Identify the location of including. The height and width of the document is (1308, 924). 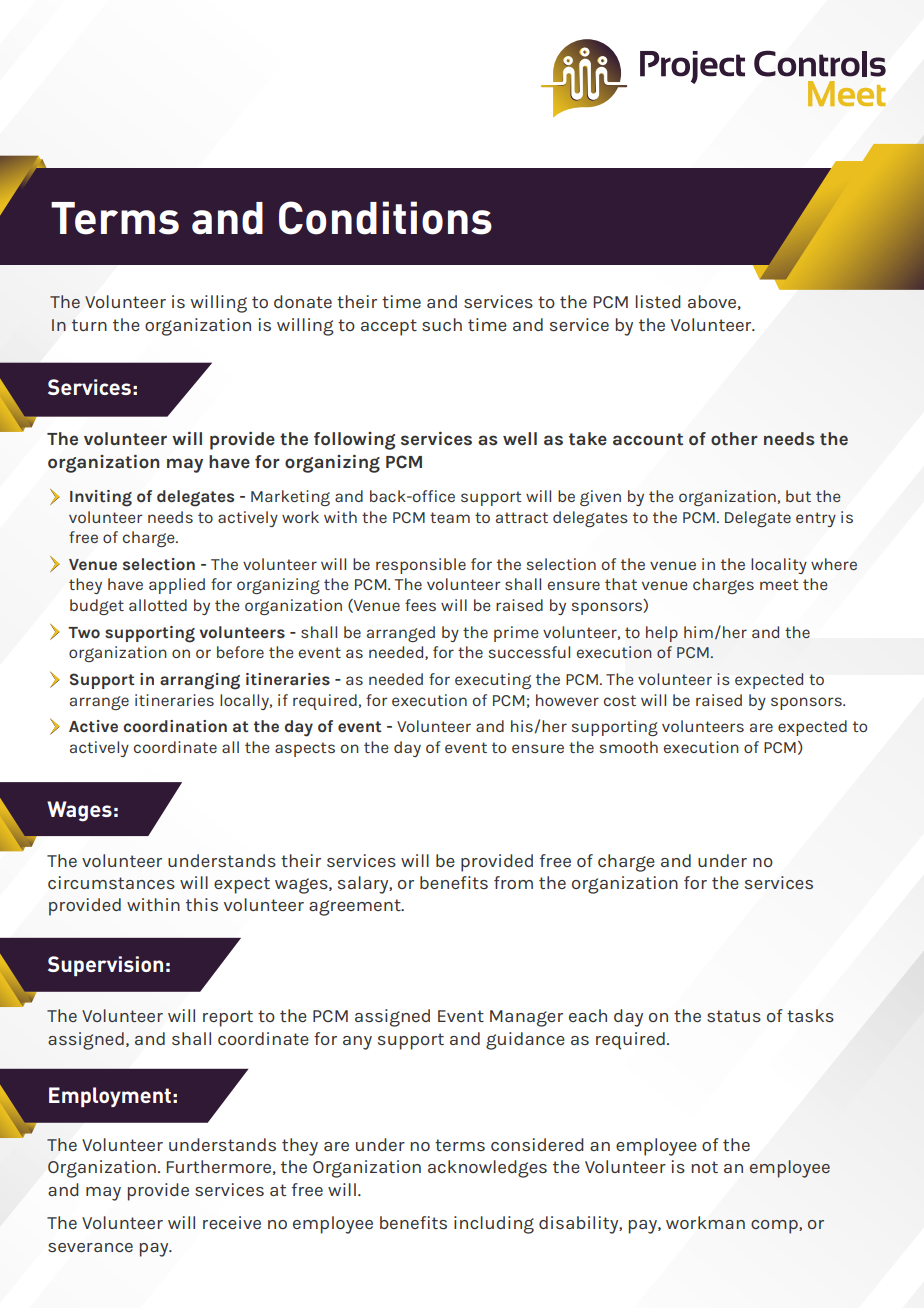
(494, 1225).
